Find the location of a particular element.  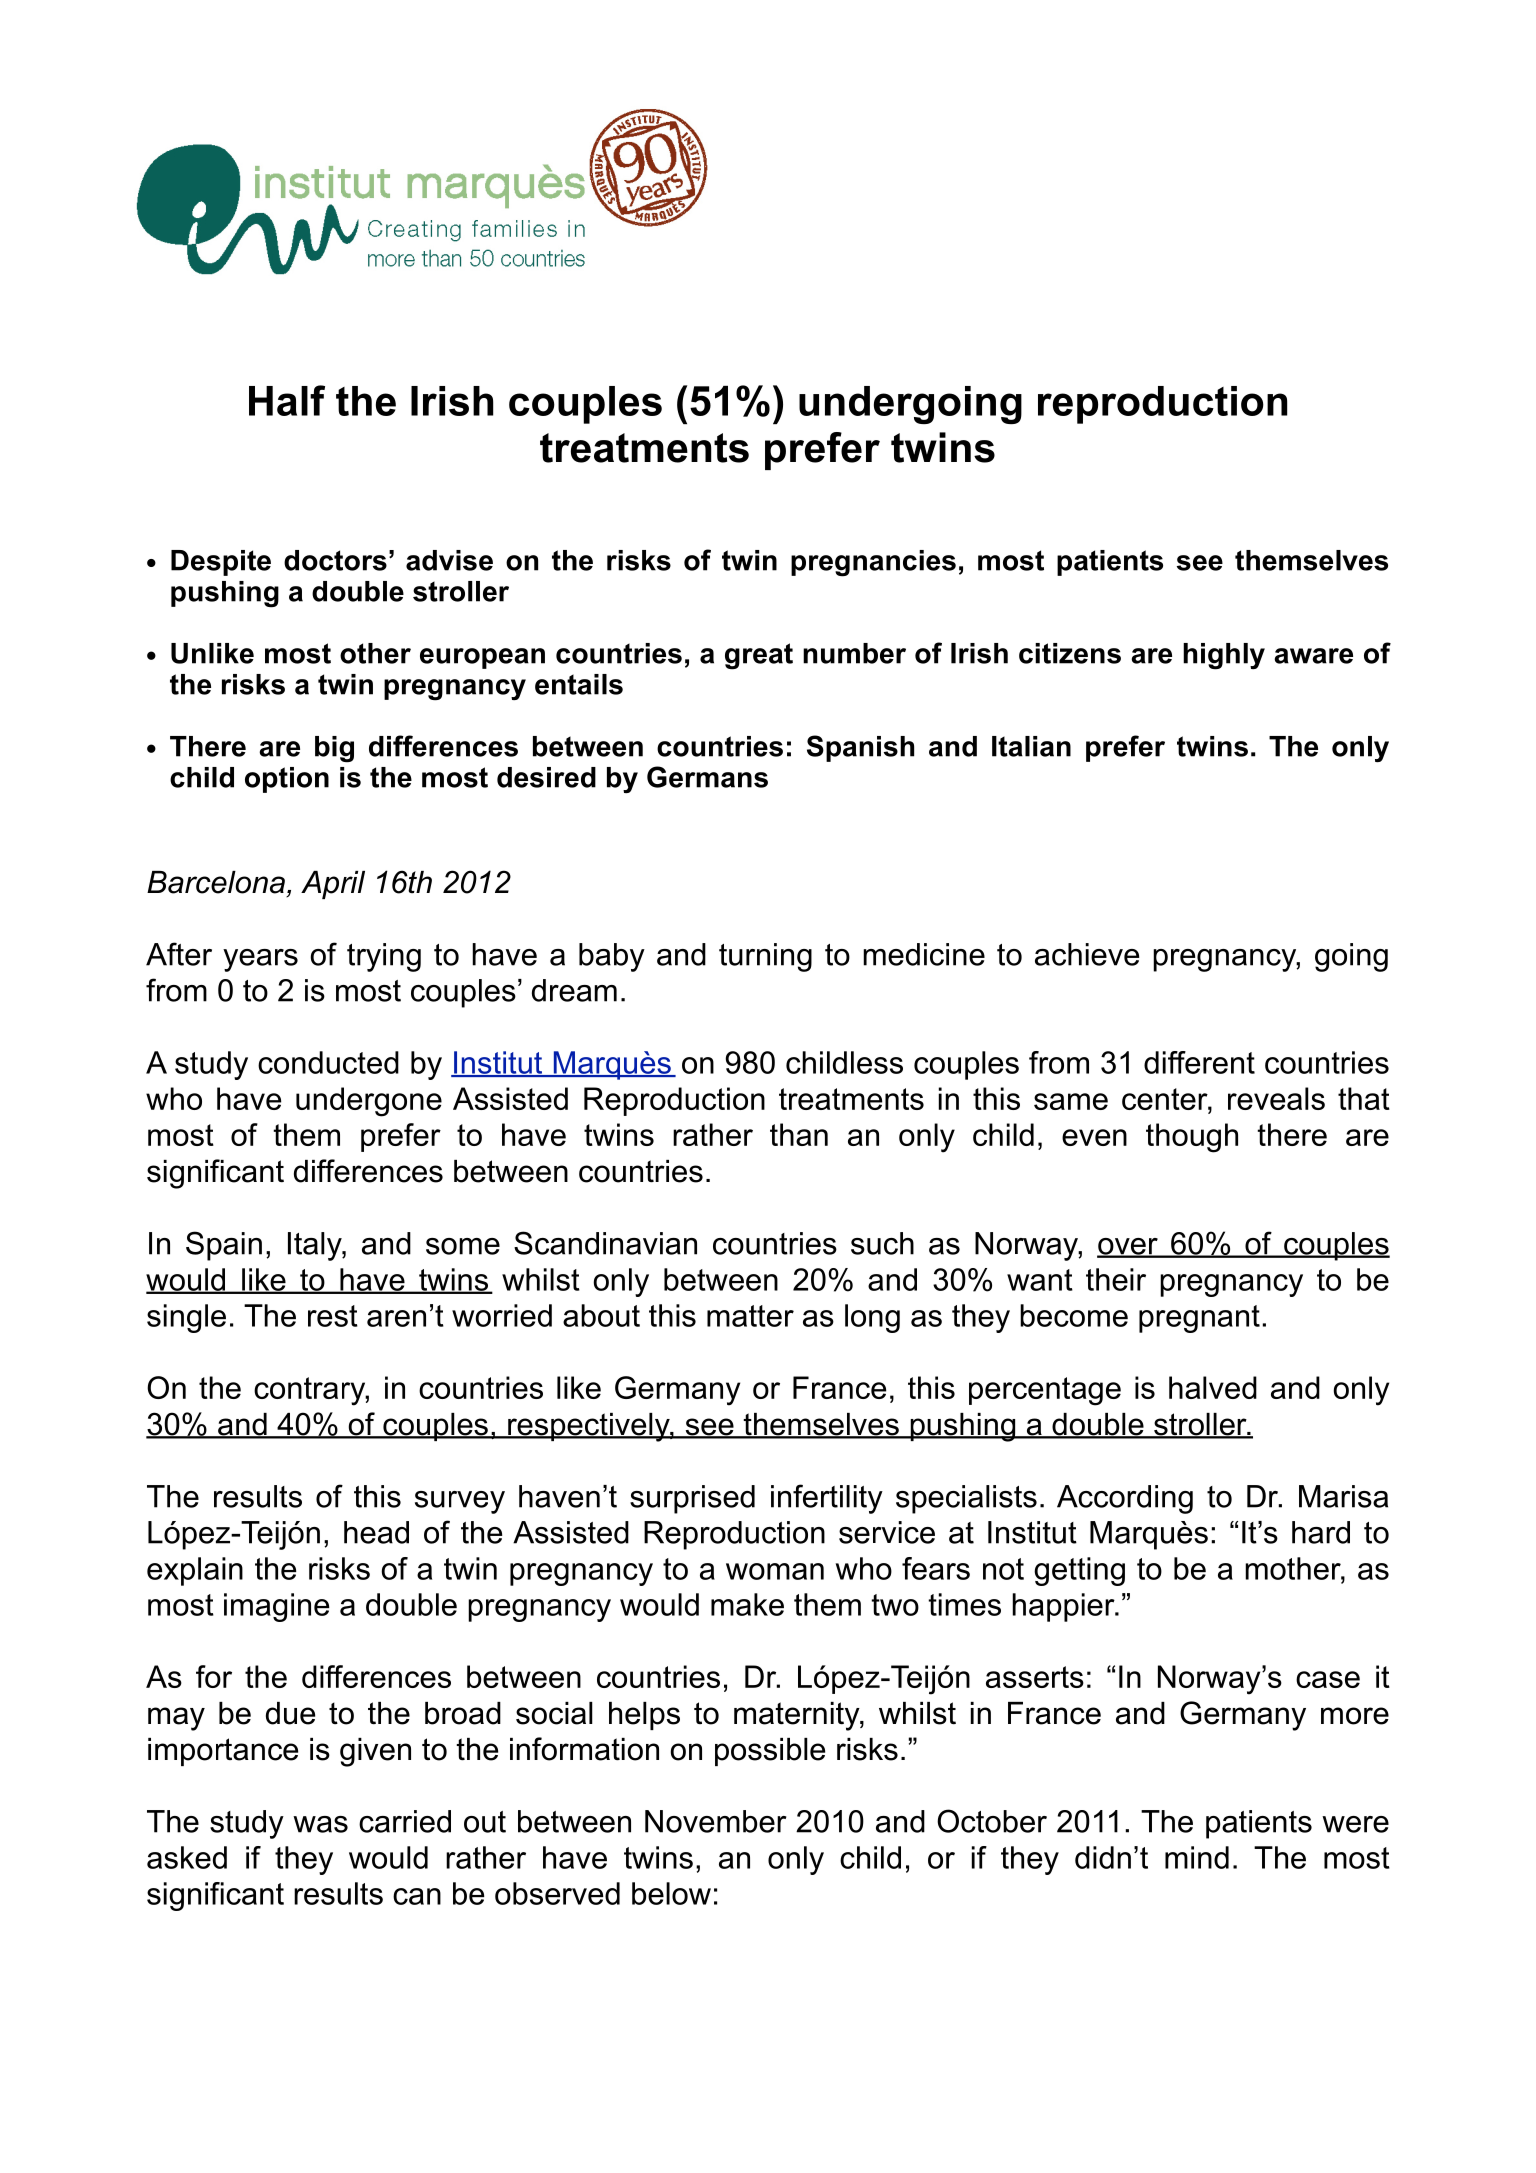

undergone is located at coordinates (369, 1102).
